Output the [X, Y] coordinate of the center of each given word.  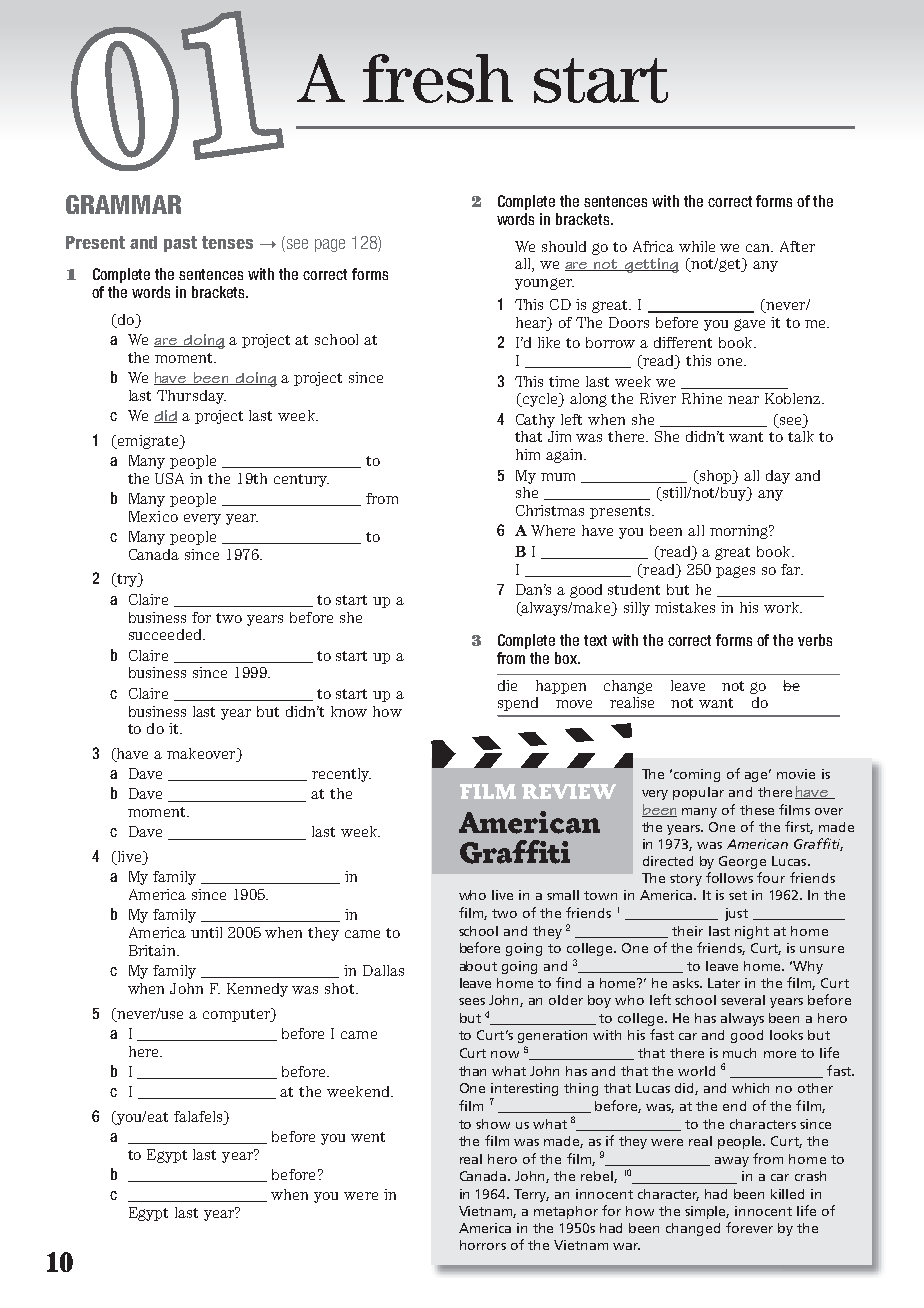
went [368, 1137]
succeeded [166, 634]
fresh [438, 78]
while [697, 246]
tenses [227, 242]
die [507, 685]
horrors [483, 1245]
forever [749, 1227]
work [783, 607]
